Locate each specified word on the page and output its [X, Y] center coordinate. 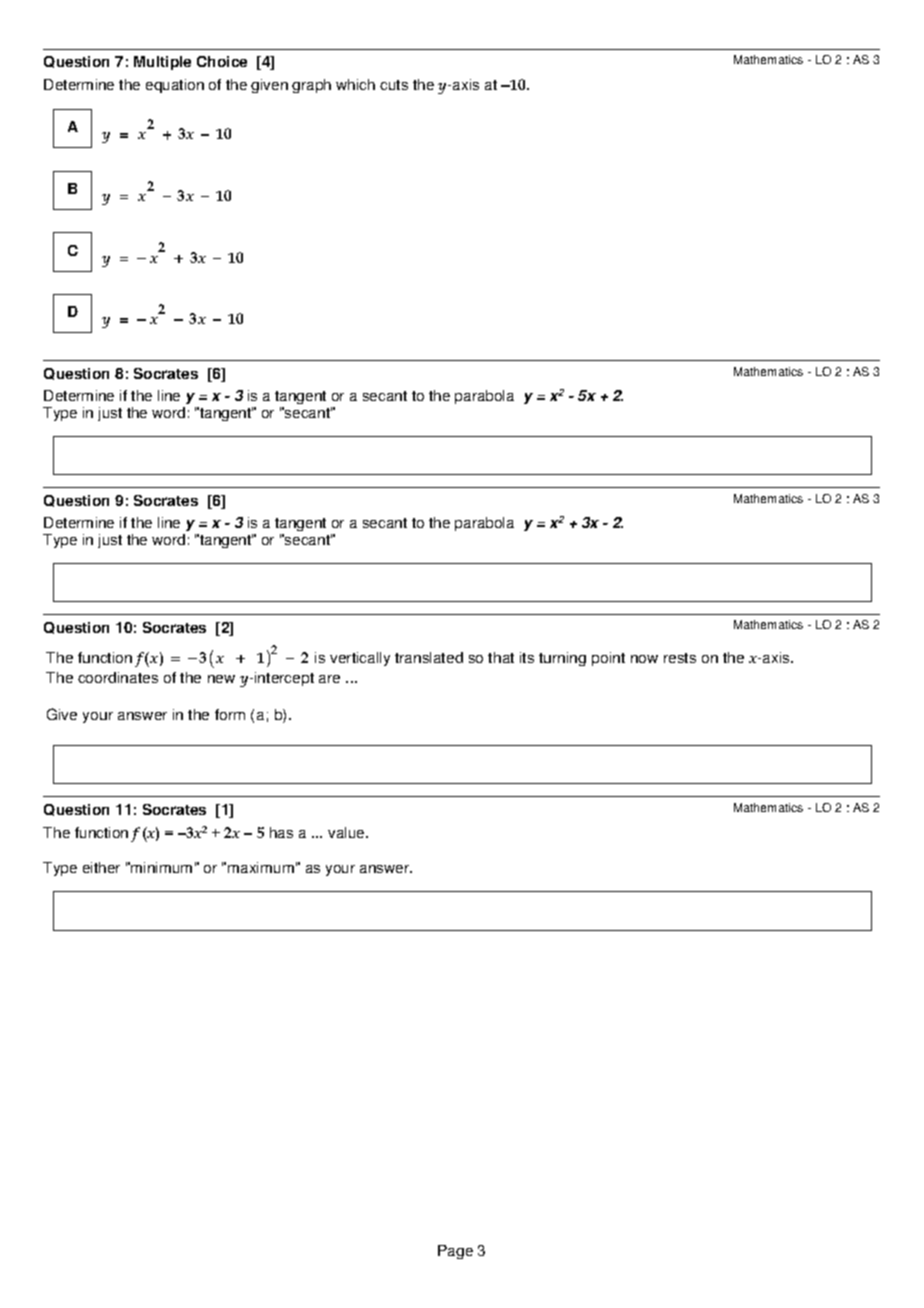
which [355, 84]
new [221, 679]
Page [455, 1252]
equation [175, 86]
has [281, 832]
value [347, 832]
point [608, 659]
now [644, 659]
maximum [261, 867]
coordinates [118, 677]
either [101, 867]
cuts [394, 85]
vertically [360, 659]
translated [429, 657]
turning [562, 659]
